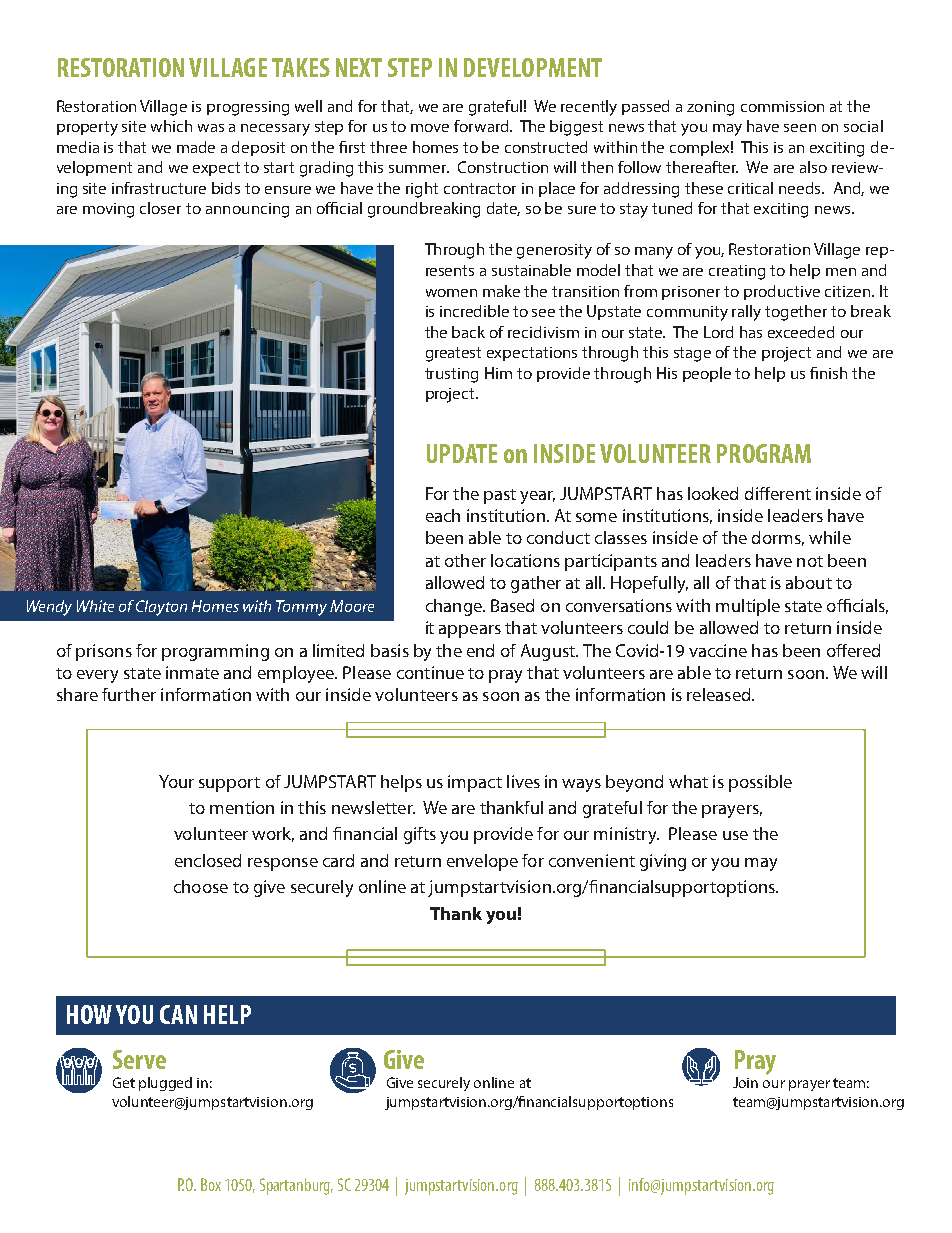  I want to click on possible, so click(760, 783).
